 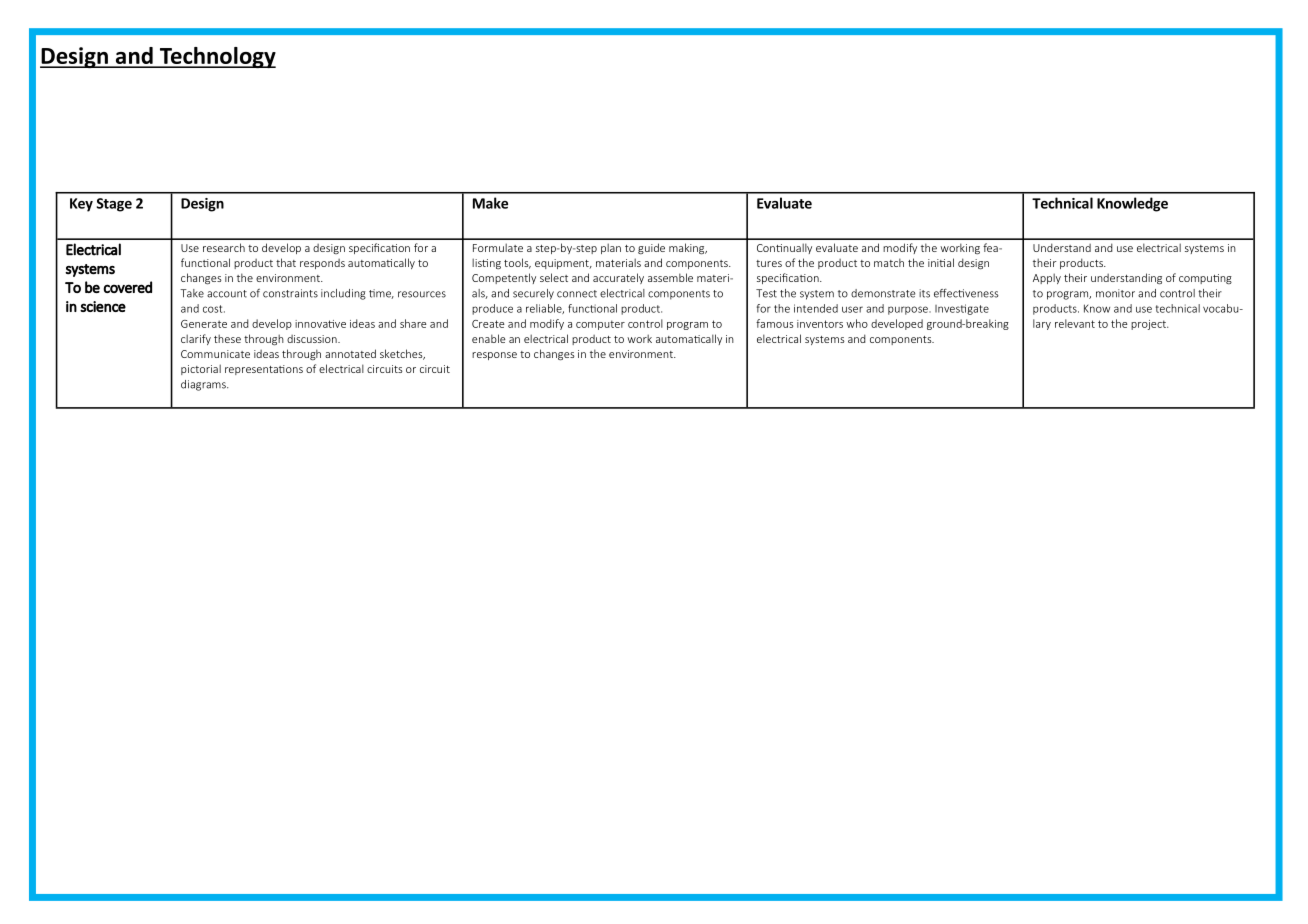 I want to click on Make, so click(x=490, y=203).
